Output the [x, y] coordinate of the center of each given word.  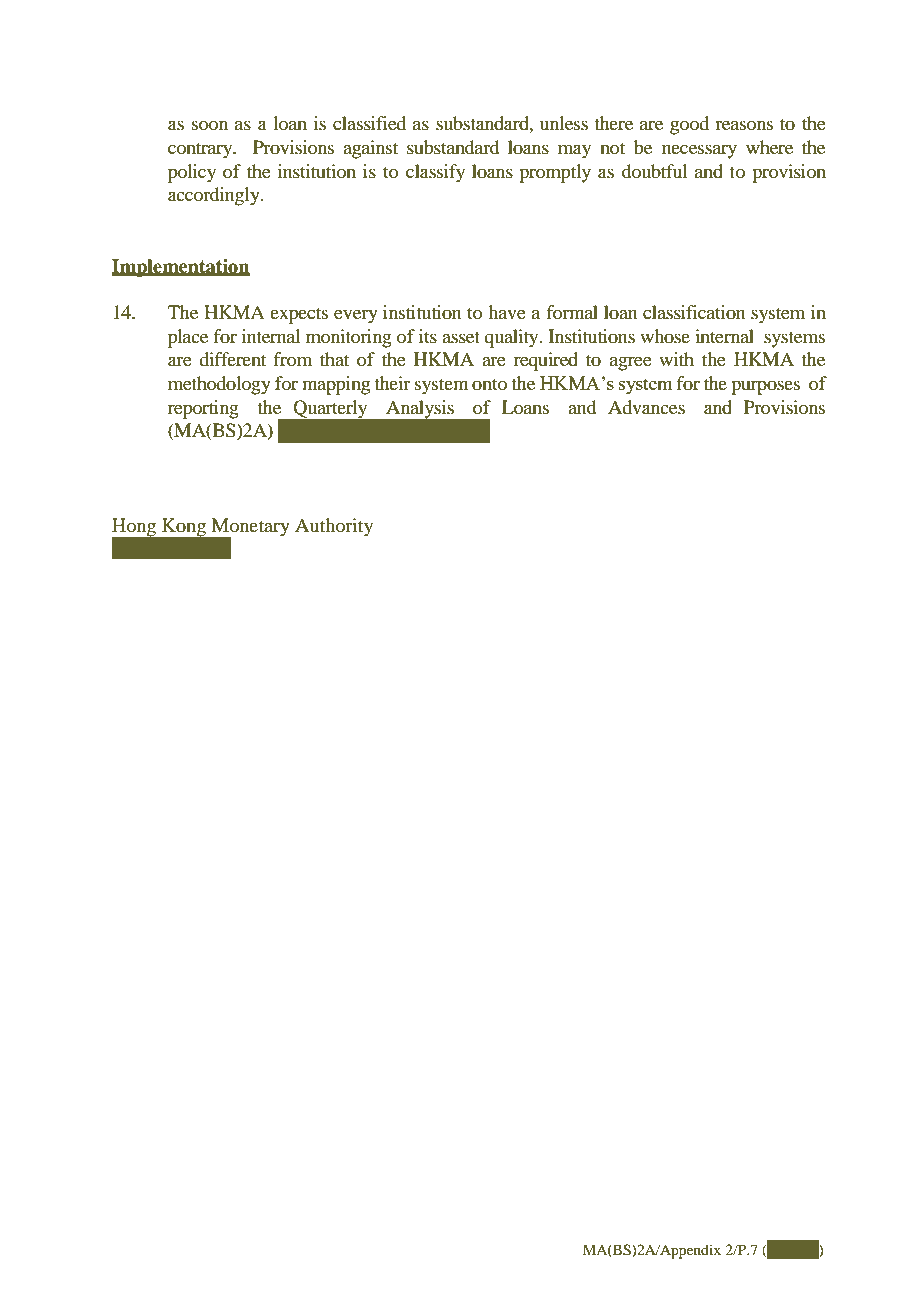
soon [210, 125]
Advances [646, 407]
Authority [334, 527]
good [689, 125]
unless [564, 123]
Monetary [249, 528]
